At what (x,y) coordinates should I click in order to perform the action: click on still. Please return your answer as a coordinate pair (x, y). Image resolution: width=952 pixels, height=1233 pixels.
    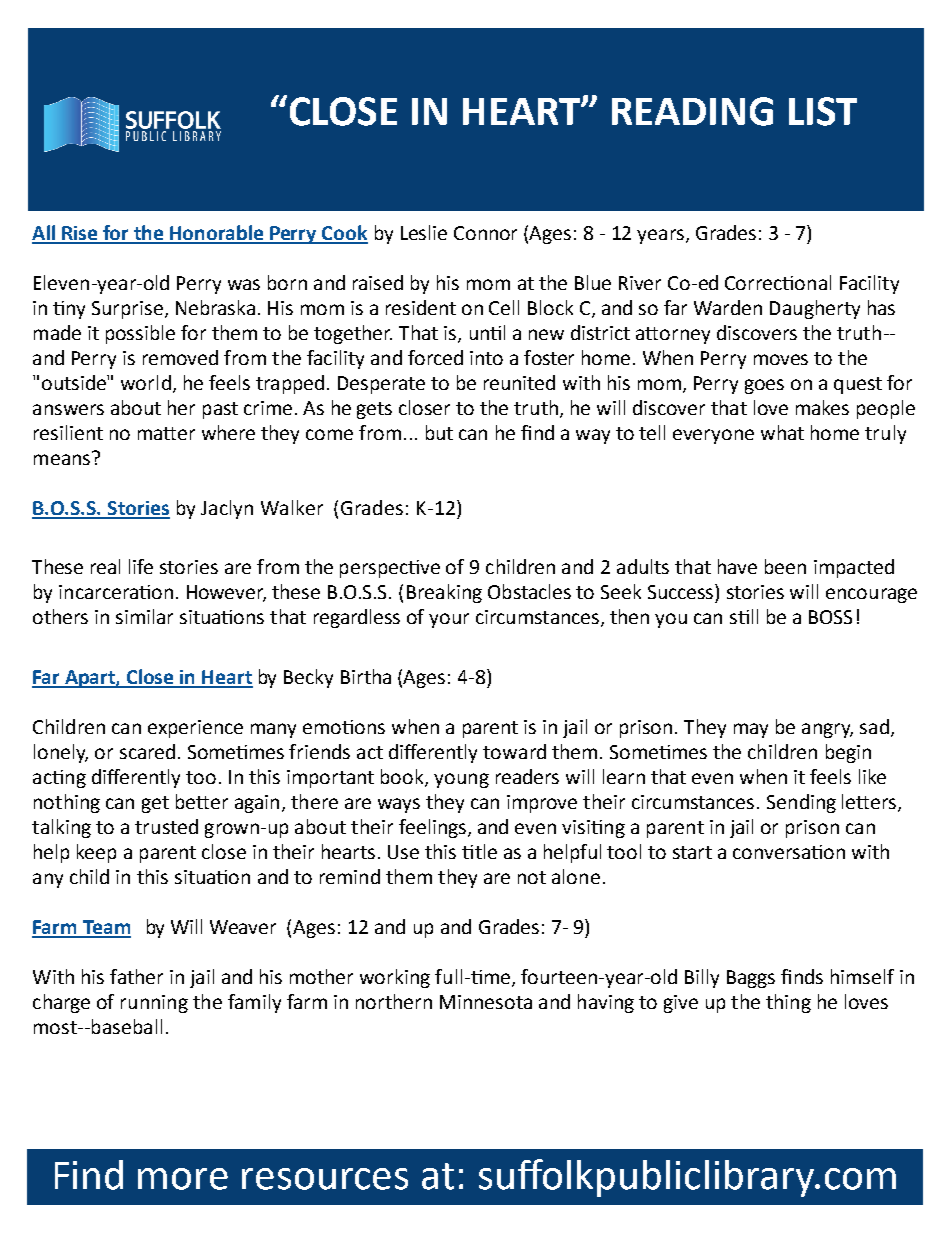
    Looking at the image, I should click on (744, 616).
